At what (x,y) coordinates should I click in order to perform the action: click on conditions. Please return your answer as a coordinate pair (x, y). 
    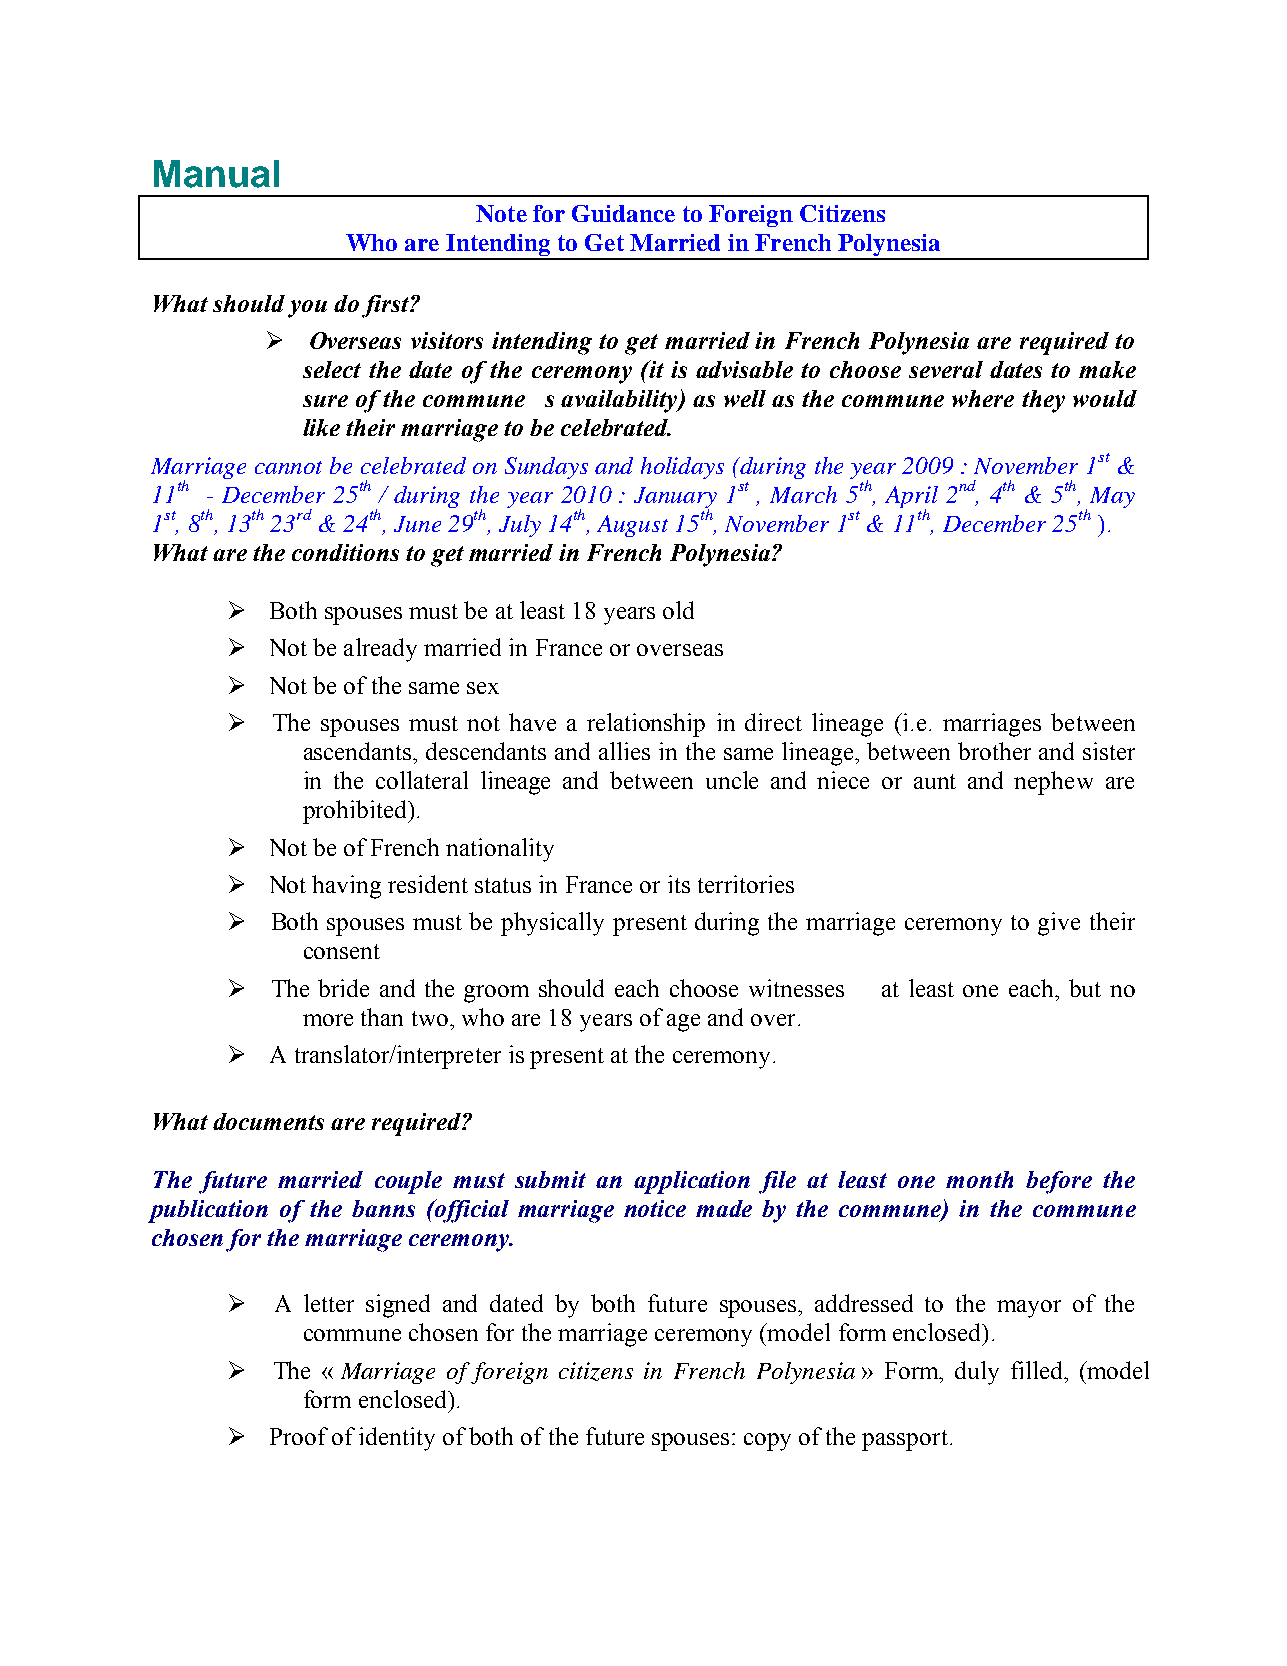
    Looking at the image, I should click on (345, 552).
